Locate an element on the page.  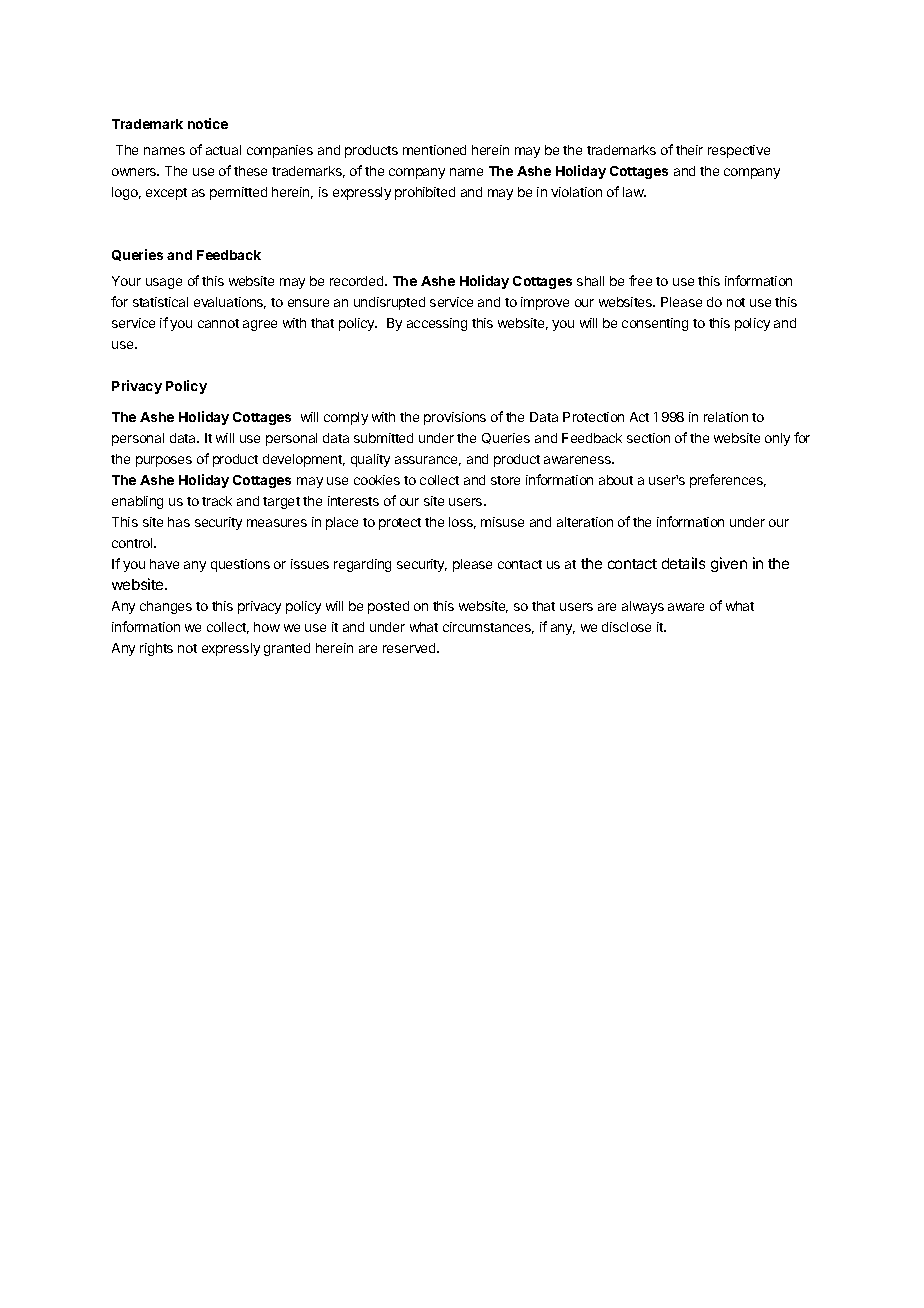
about is located at coordinates (616, 480).
